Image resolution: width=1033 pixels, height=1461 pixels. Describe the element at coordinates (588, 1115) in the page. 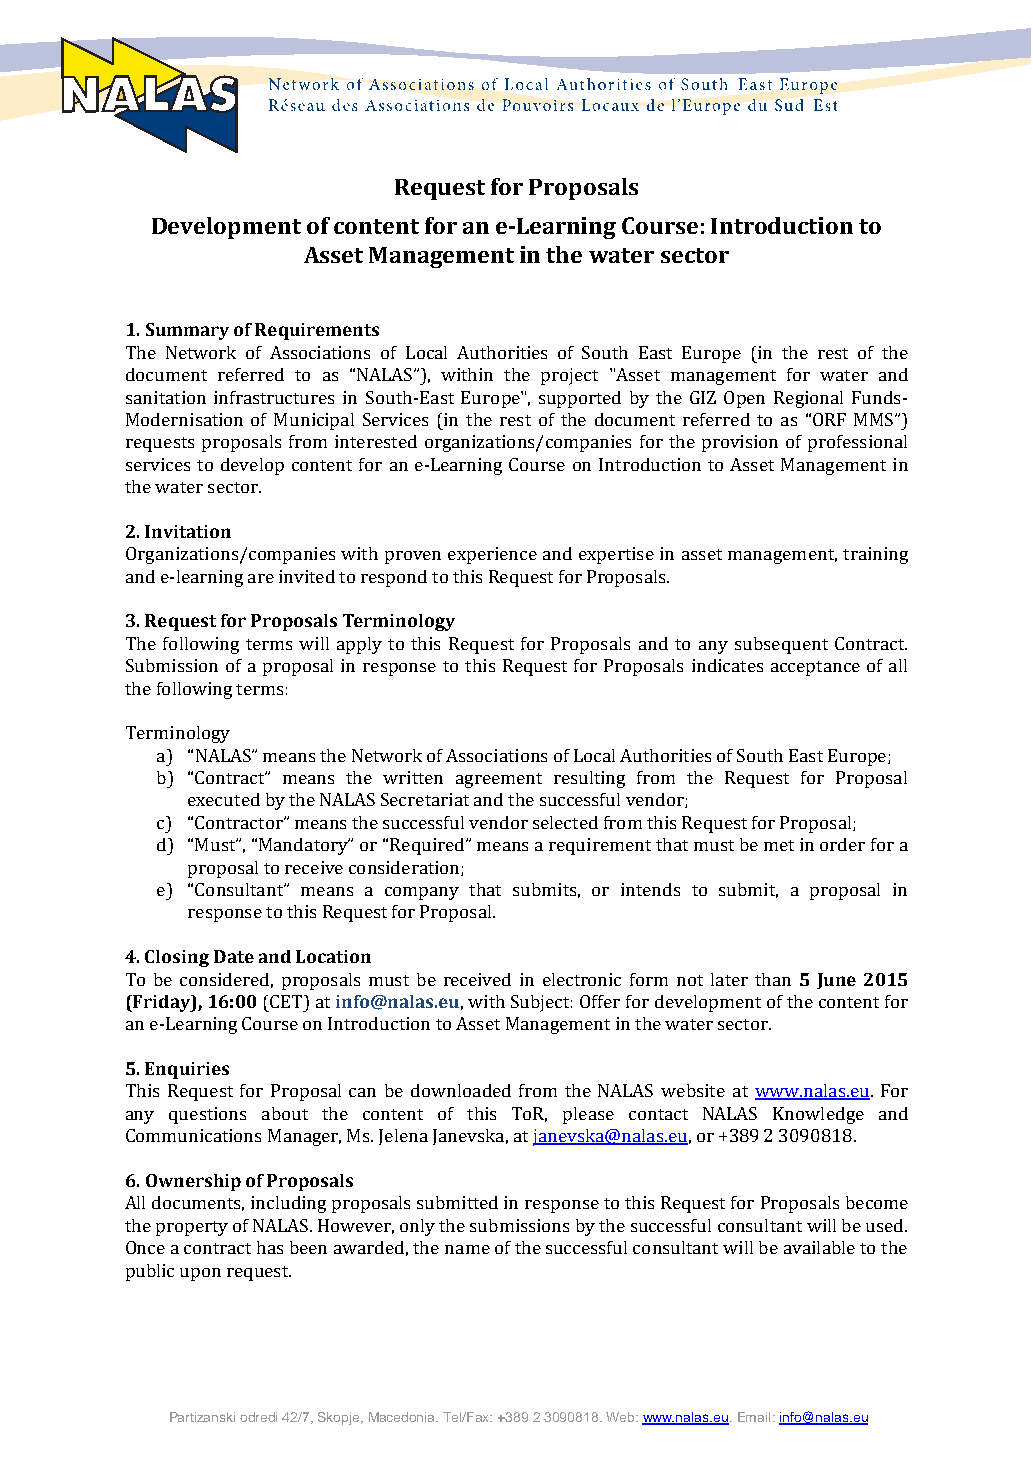

I see `please` at that location.
